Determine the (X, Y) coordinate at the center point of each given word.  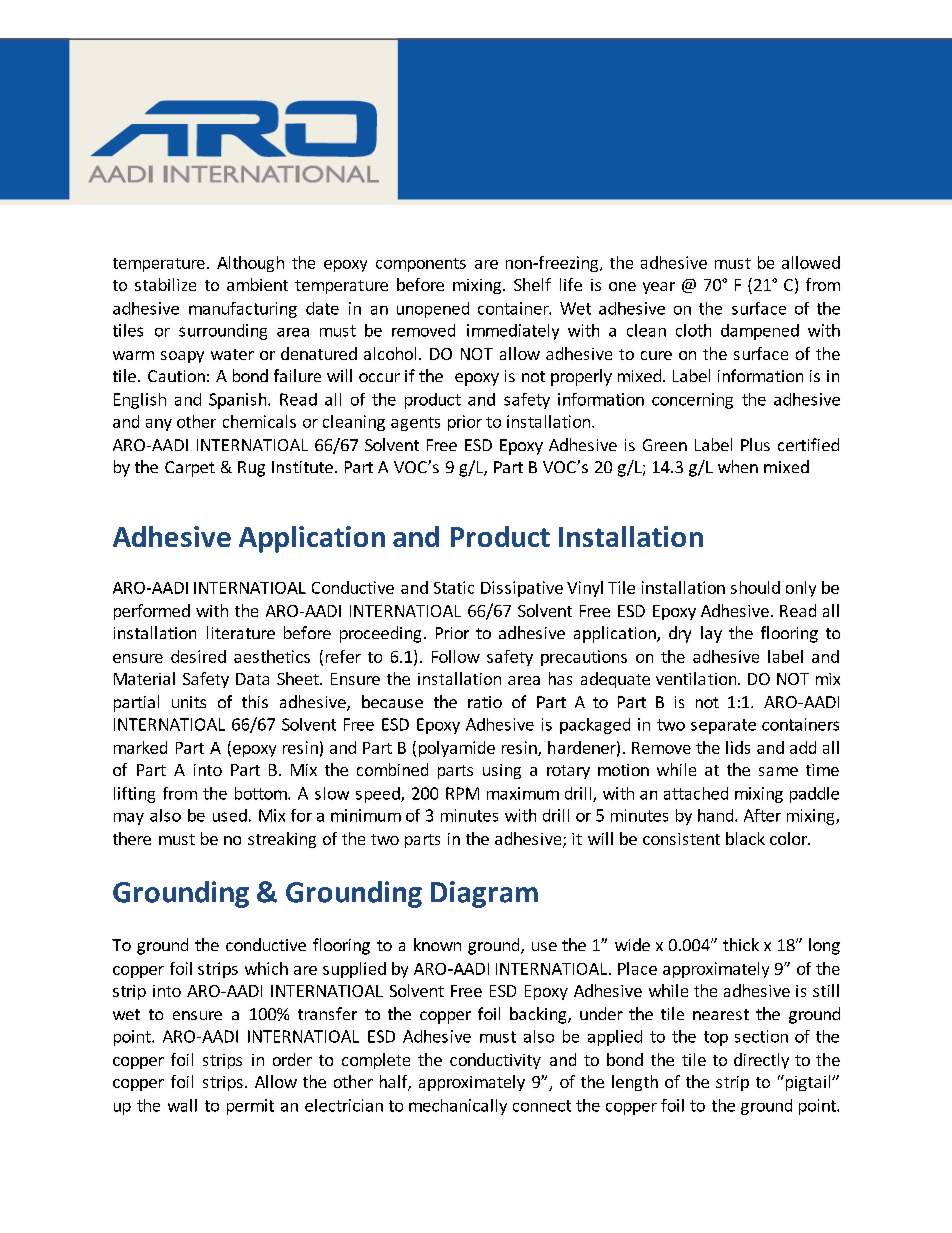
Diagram (484, 894)
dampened (760, 332)
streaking (282, 840)
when (738, 466)
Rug (251, 469)
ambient (257, 284)
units (189, 702)
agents (415, 424)
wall (182, 1105)
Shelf (532, 284)
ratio (485, 702)
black (745, 838)
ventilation (697, 678)
